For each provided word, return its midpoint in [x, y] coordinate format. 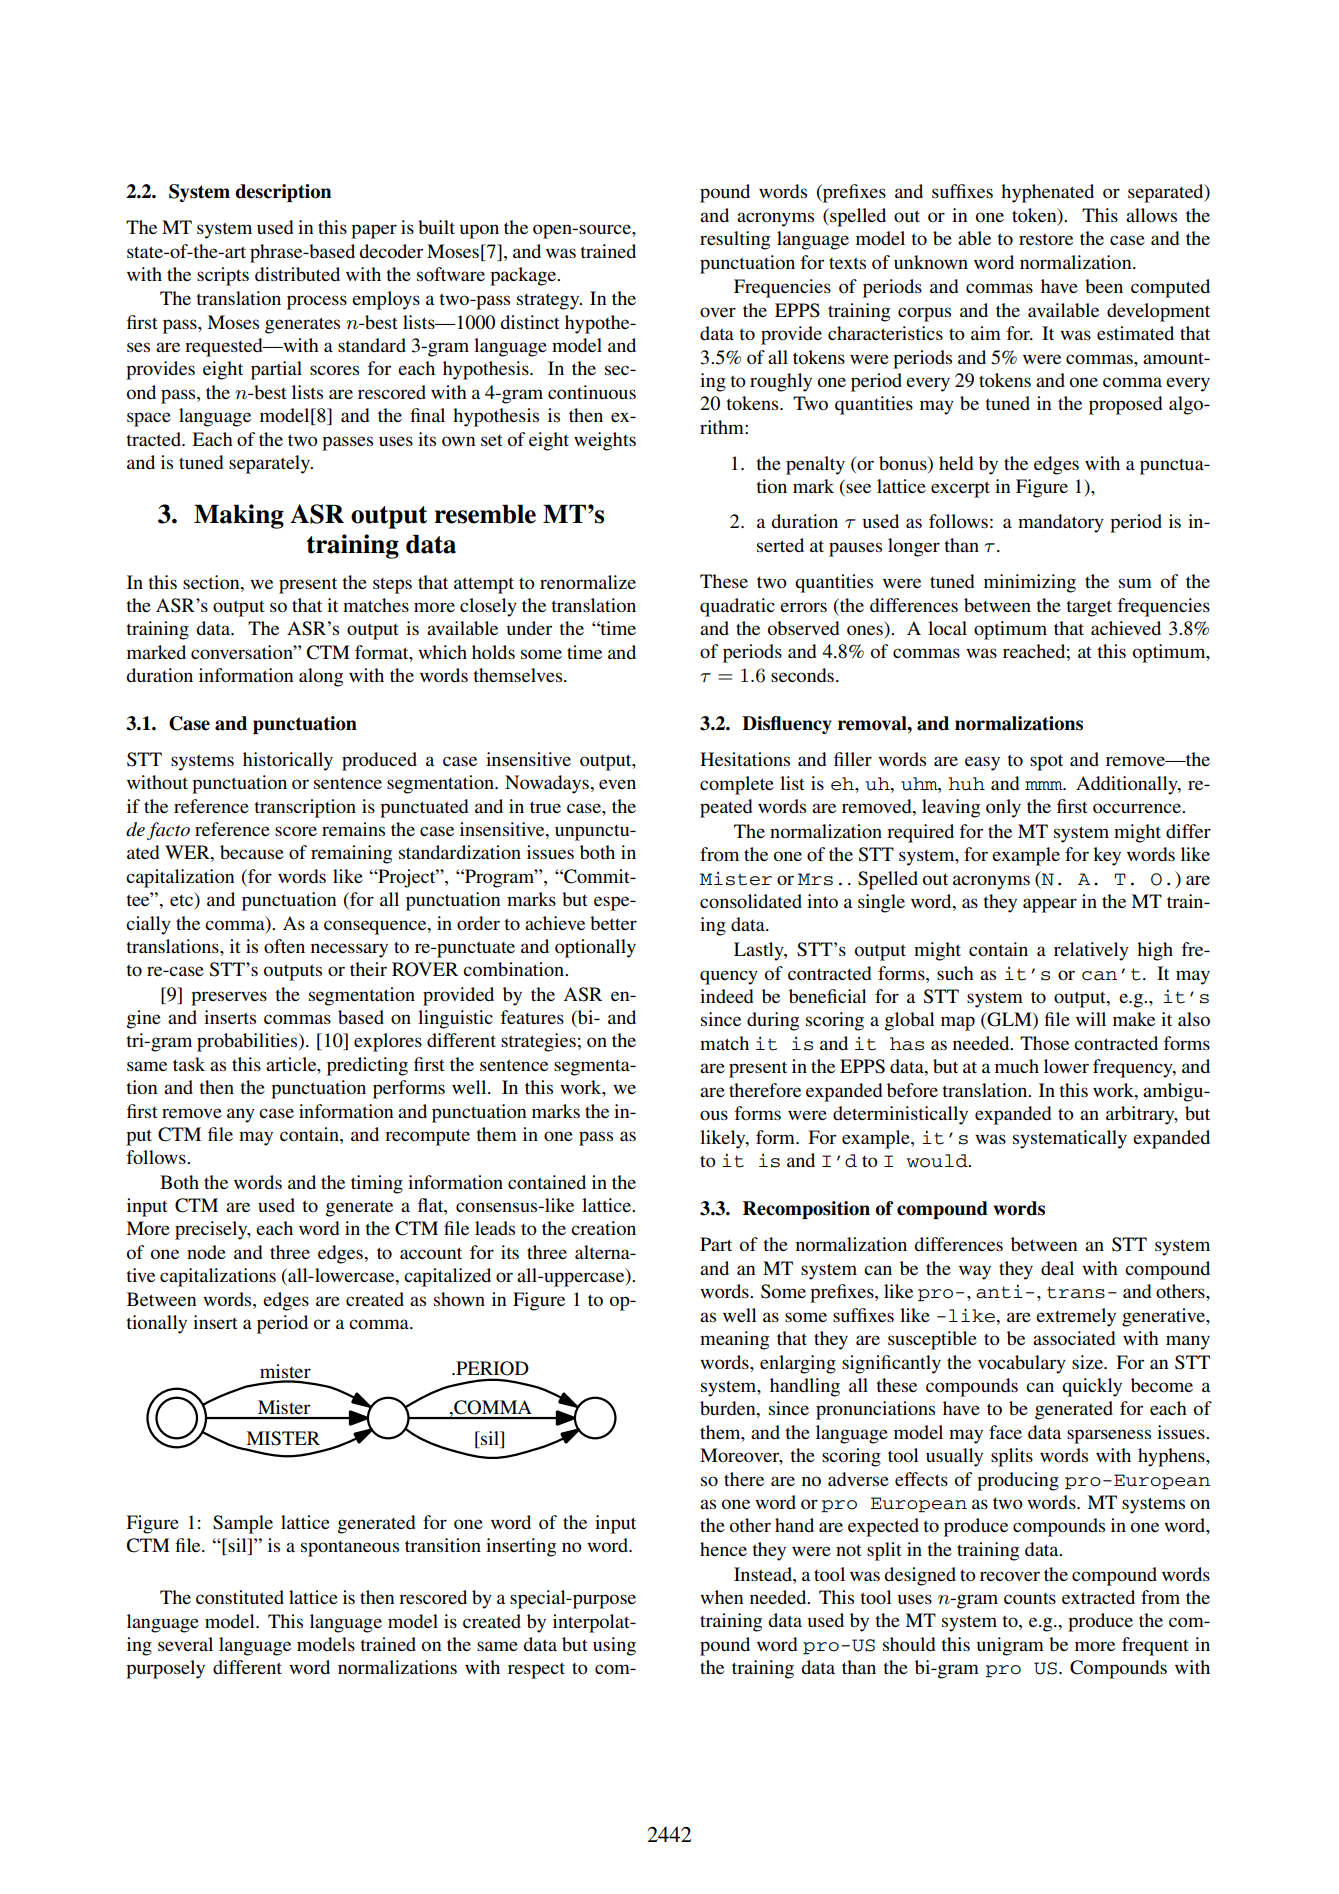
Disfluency [787, 725]
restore [1046, 239]
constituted [240, 1597]
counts [1030, 1599]
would [938, 1161]
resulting [735, 240]
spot [1046, 762]
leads [495, 1228]
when [721, 1597]
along [321, 677]
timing [377, 1184]
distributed [297, 274]
